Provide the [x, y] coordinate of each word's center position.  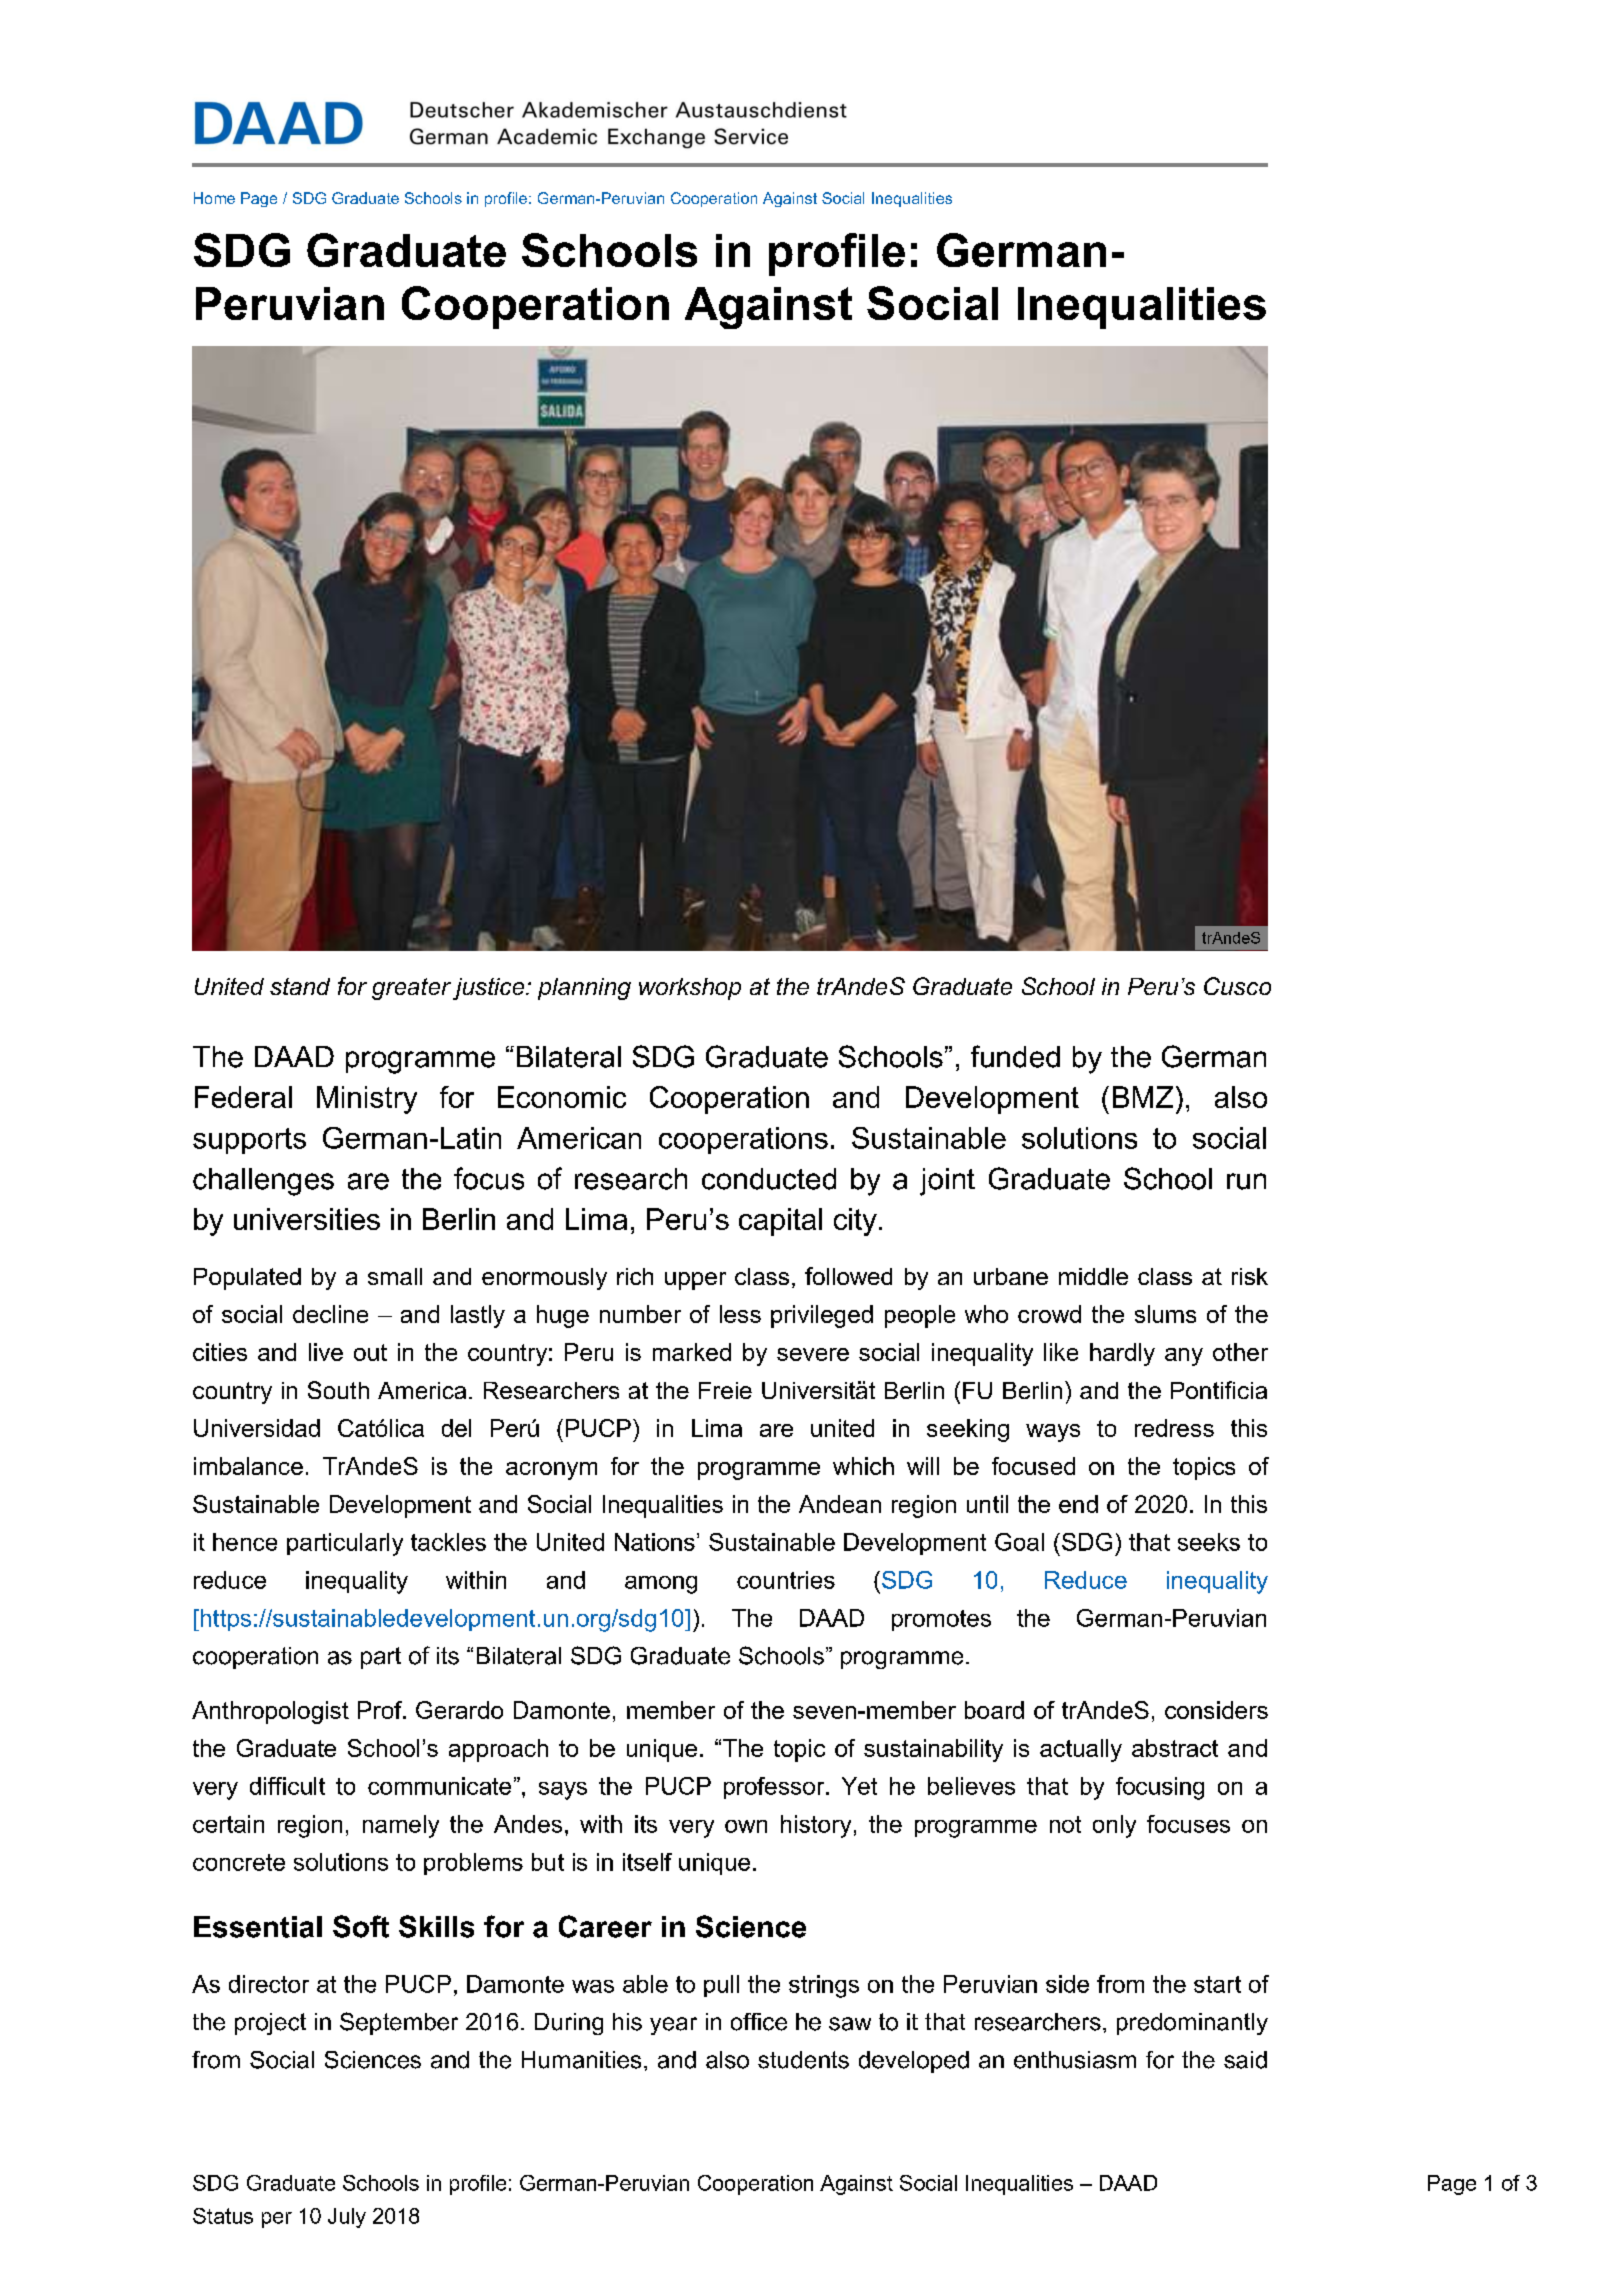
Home [214, 198]
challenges [263, 1182]
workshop [690, 989]
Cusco [1237, 986]
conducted [769, 1179]
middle [1093, 1276]
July [347, 2218]
